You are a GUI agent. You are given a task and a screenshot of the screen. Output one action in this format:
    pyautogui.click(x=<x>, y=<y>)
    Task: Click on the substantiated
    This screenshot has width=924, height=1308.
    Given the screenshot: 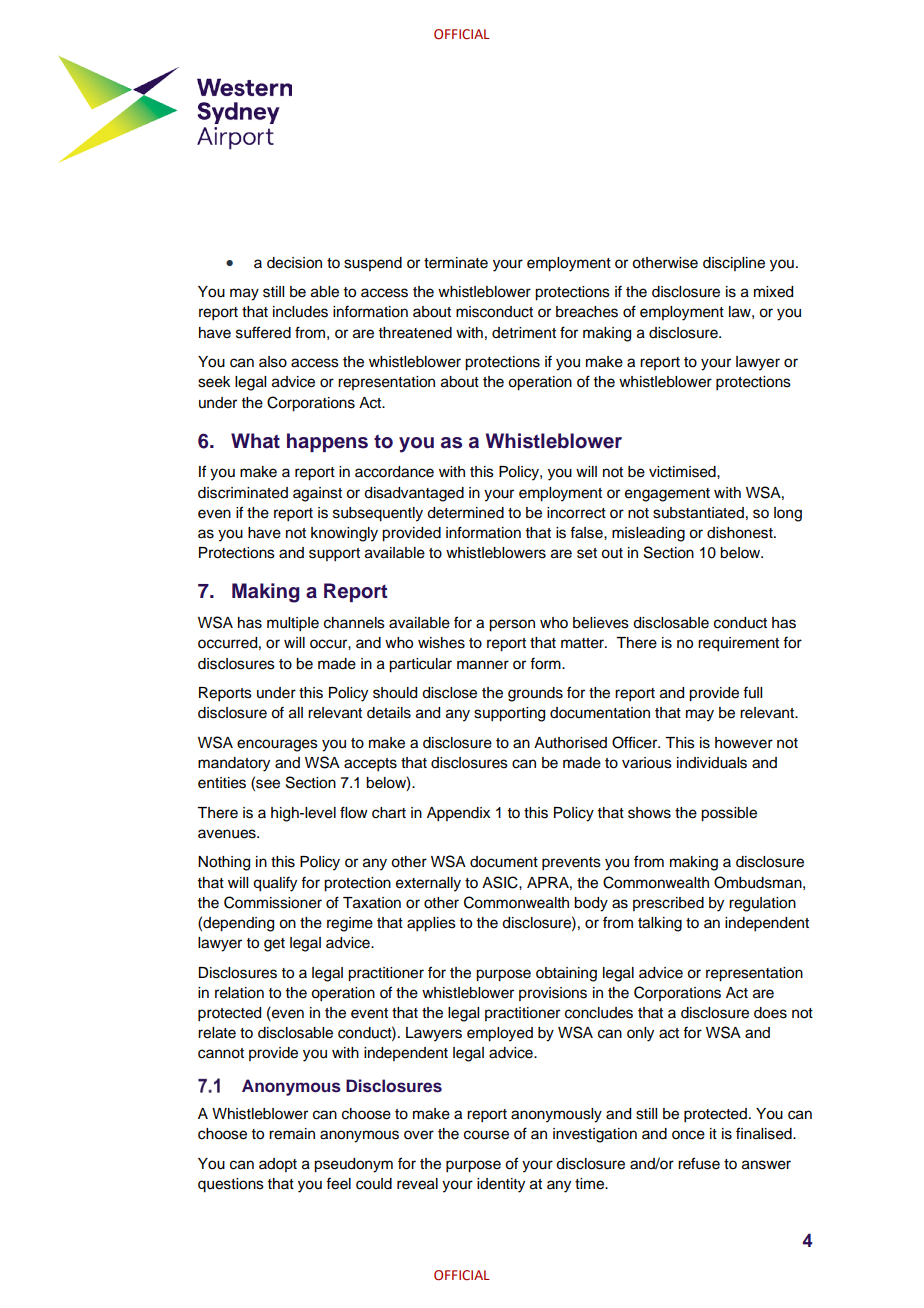 What is the action you would take?
    pyautogui.click(x=698, y=513)
